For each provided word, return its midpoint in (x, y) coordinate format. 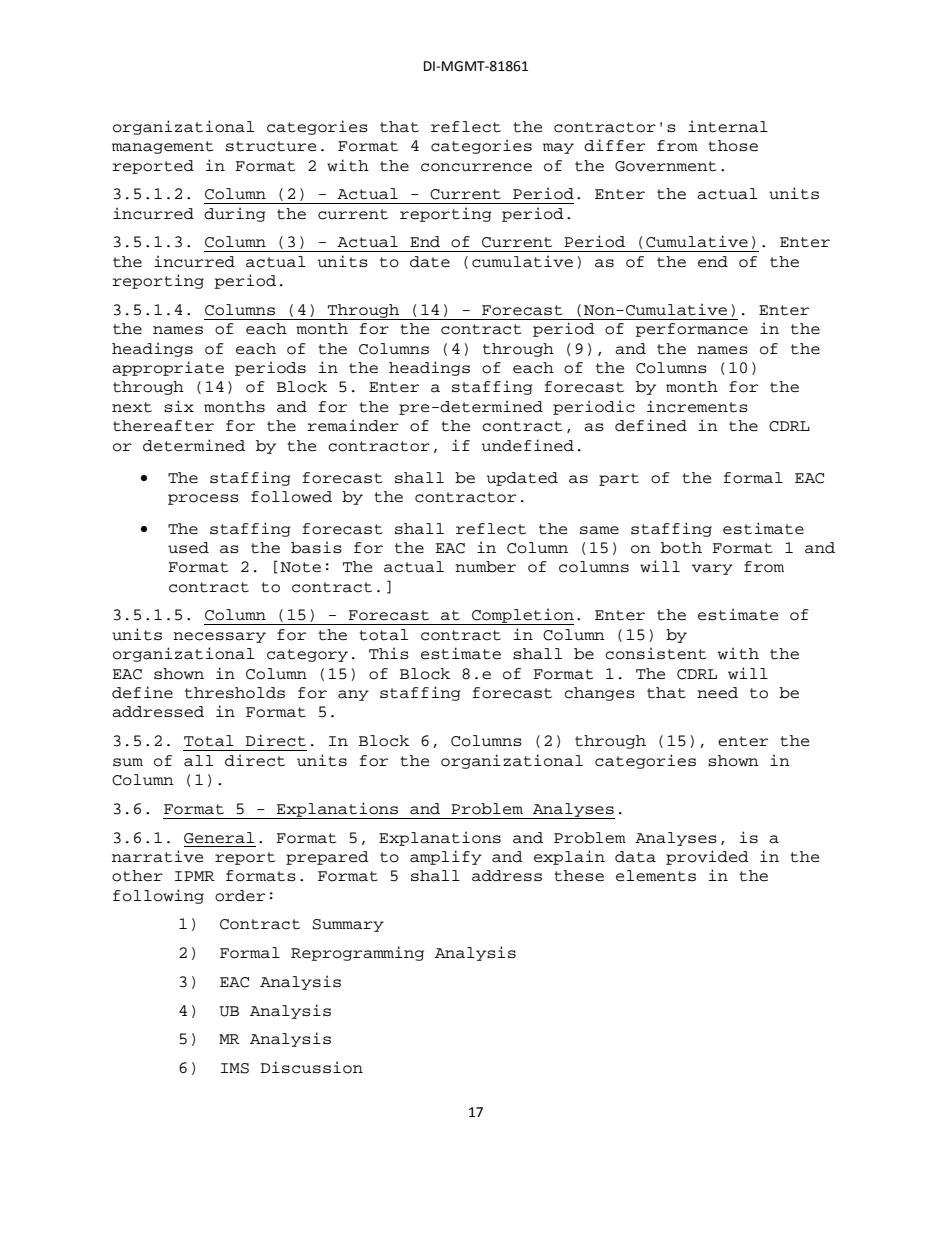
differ (614, 145)
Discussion (311, 1067)
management (162, 147)
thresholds (235, 693)
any (353, 695)
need (717, 693)
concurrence (476, 167)
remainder (353, 425)
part (619, 479)
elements (656, 876)
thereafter (163, 426)
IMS (235, 1068)
